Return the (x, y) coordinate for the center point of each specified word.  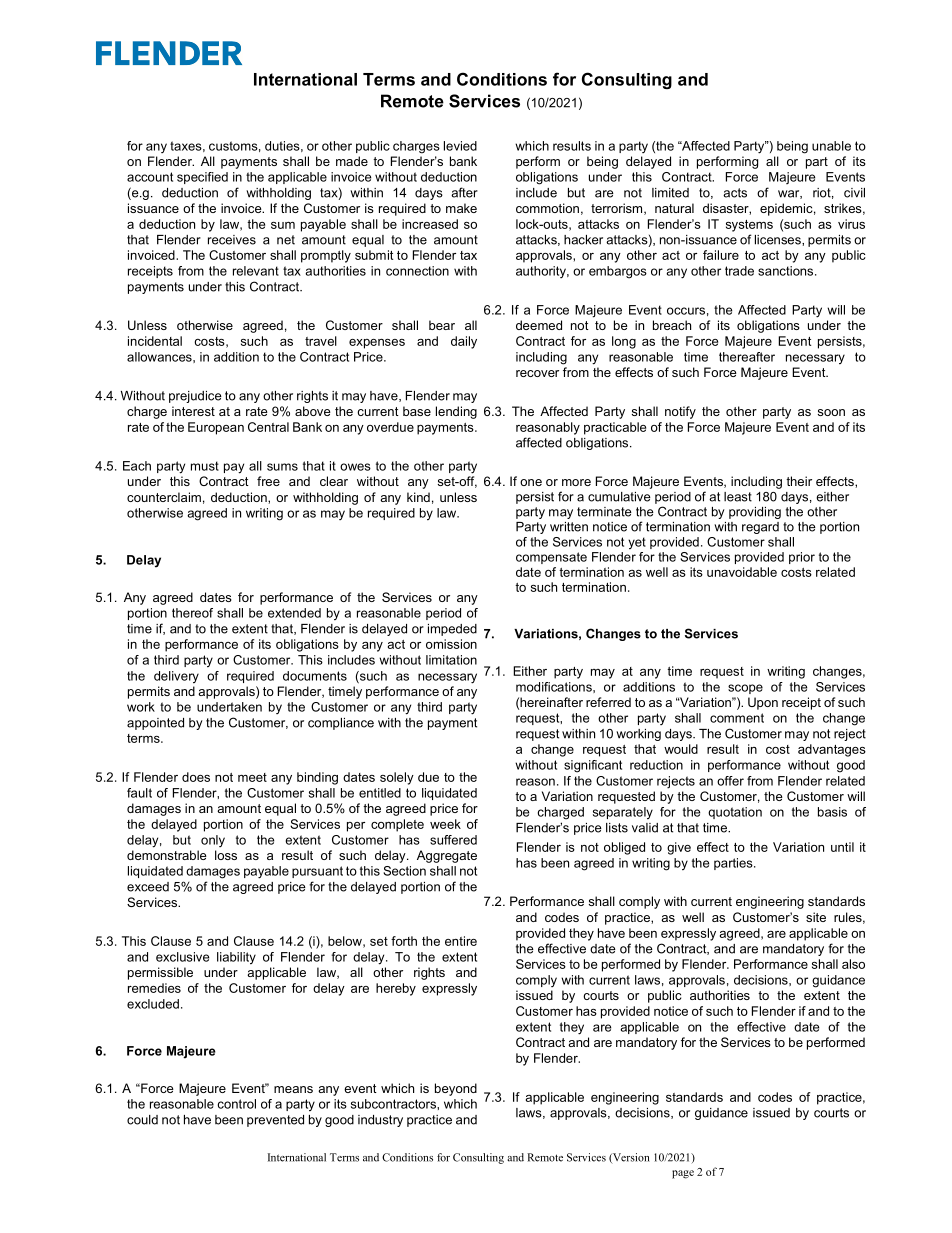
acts (735, 193)
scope (745, 689)
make (461, 208)
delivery (176, 677)
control (237, 1104)
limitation (451, 660)
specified (202, 178)
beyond (456, 1089)
